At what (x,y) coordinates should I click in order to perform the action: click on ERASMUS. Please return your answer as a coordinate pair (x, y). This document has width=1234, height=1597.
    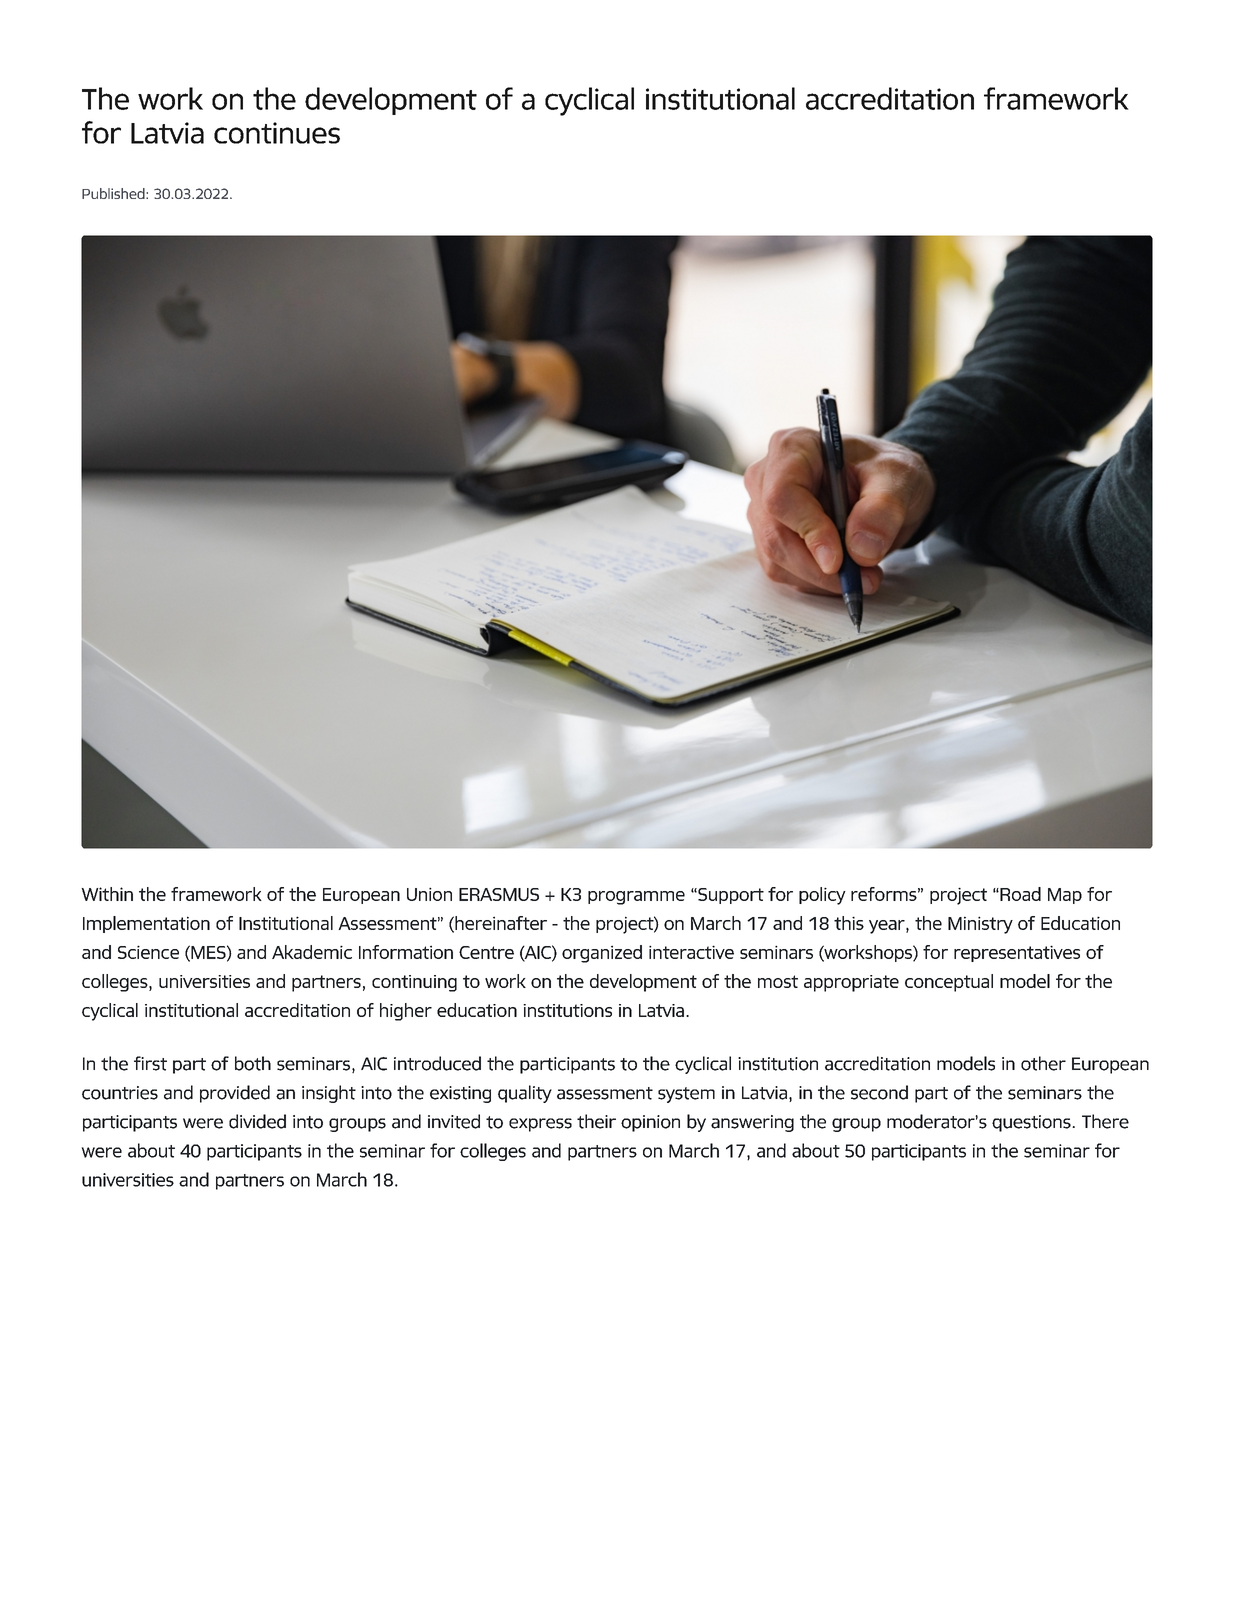
    Looking at the image, I should click on (499, 894).
